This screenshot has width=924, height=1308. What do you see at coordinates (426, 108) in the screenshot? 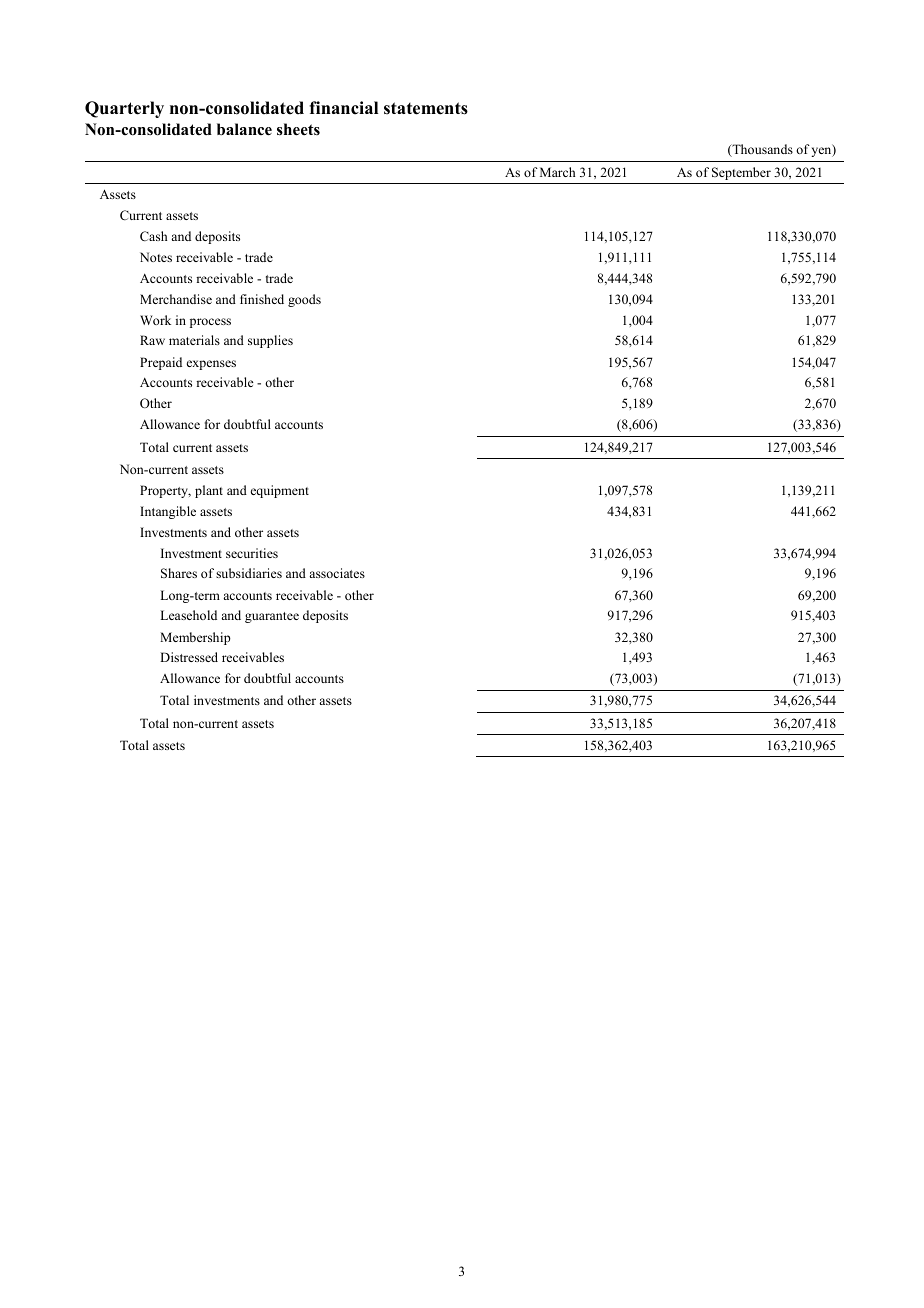
I see `statements` at bounding box center [426, 108].
